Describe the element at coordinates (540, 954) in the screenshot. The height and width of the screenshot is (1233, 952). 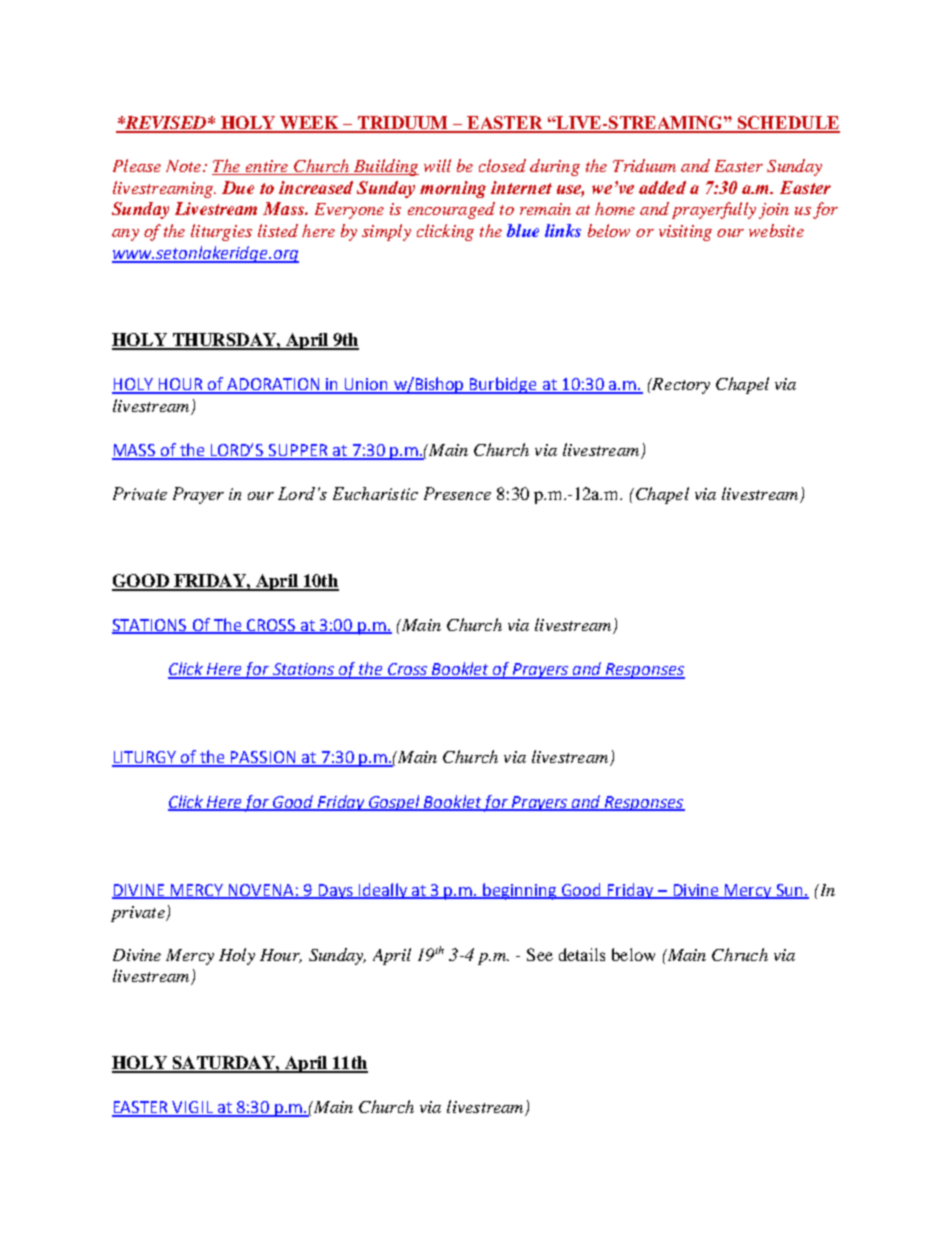
I see `See` at that location.
